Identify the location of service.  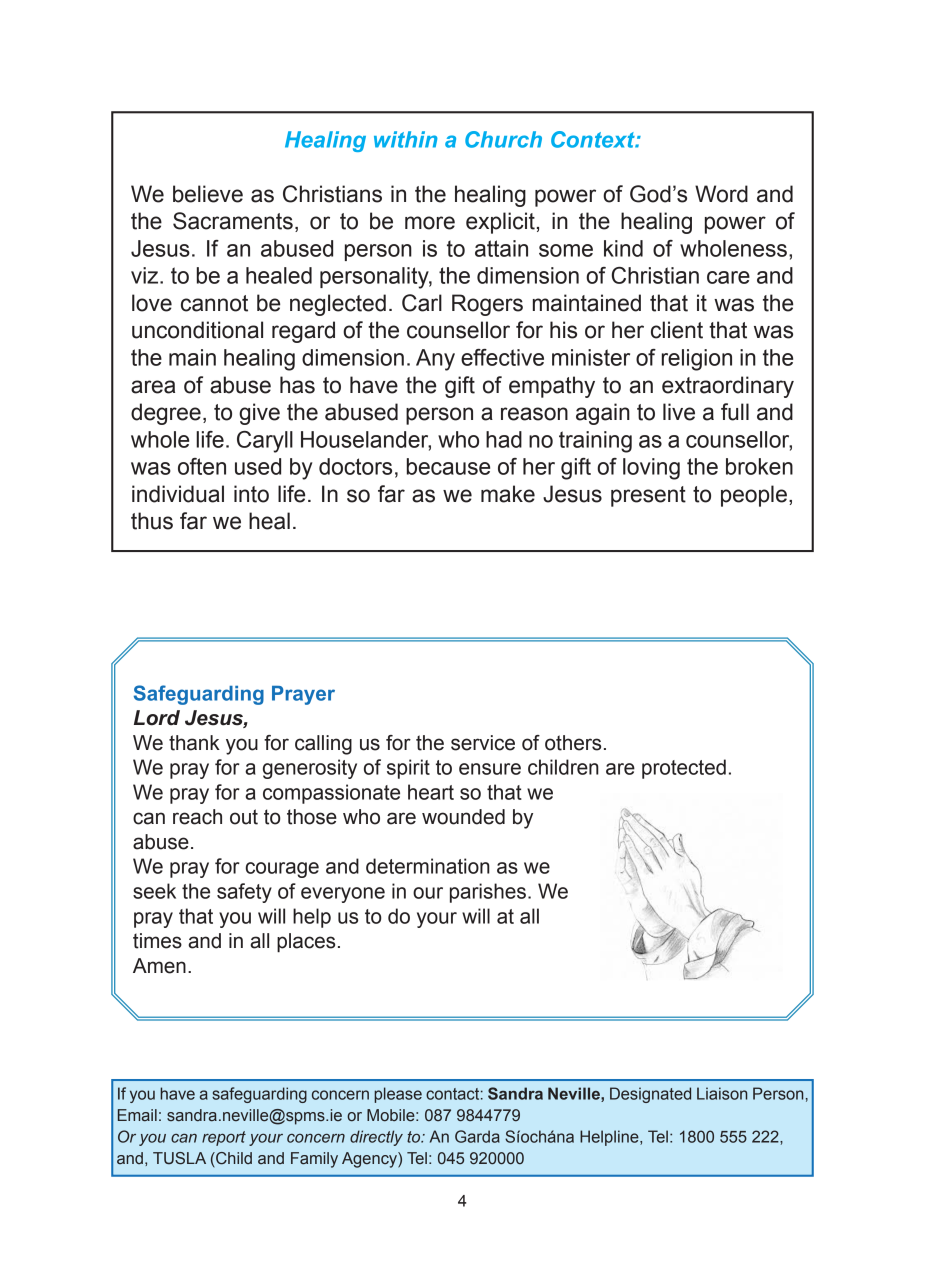
(483, 743).
